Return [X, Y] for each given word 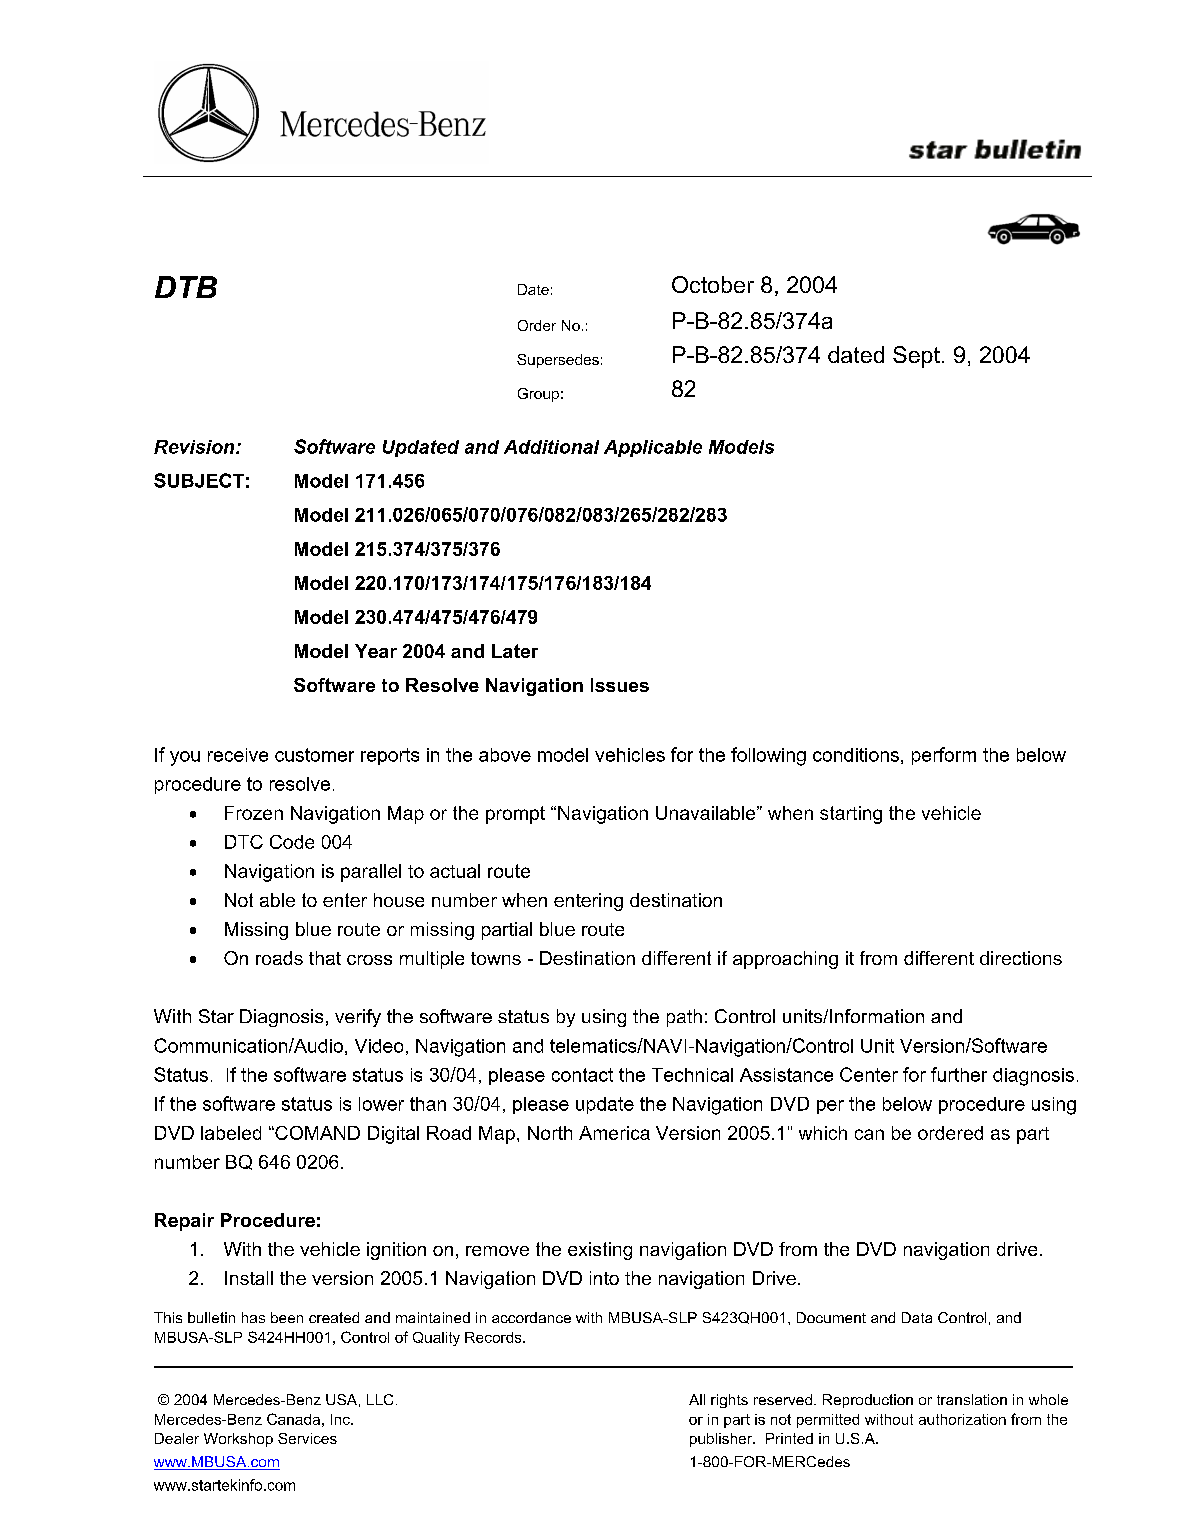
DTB [186, 287]
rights [729, 1401]
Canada [293, 1419]
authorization [962, 1419]
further [959, 1074]
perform [944, 756]
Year [376, 651]
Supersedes [558, 361]
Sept [916, 357]
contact [582, 1075]
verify [358, 1018]
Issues [620, 685]
